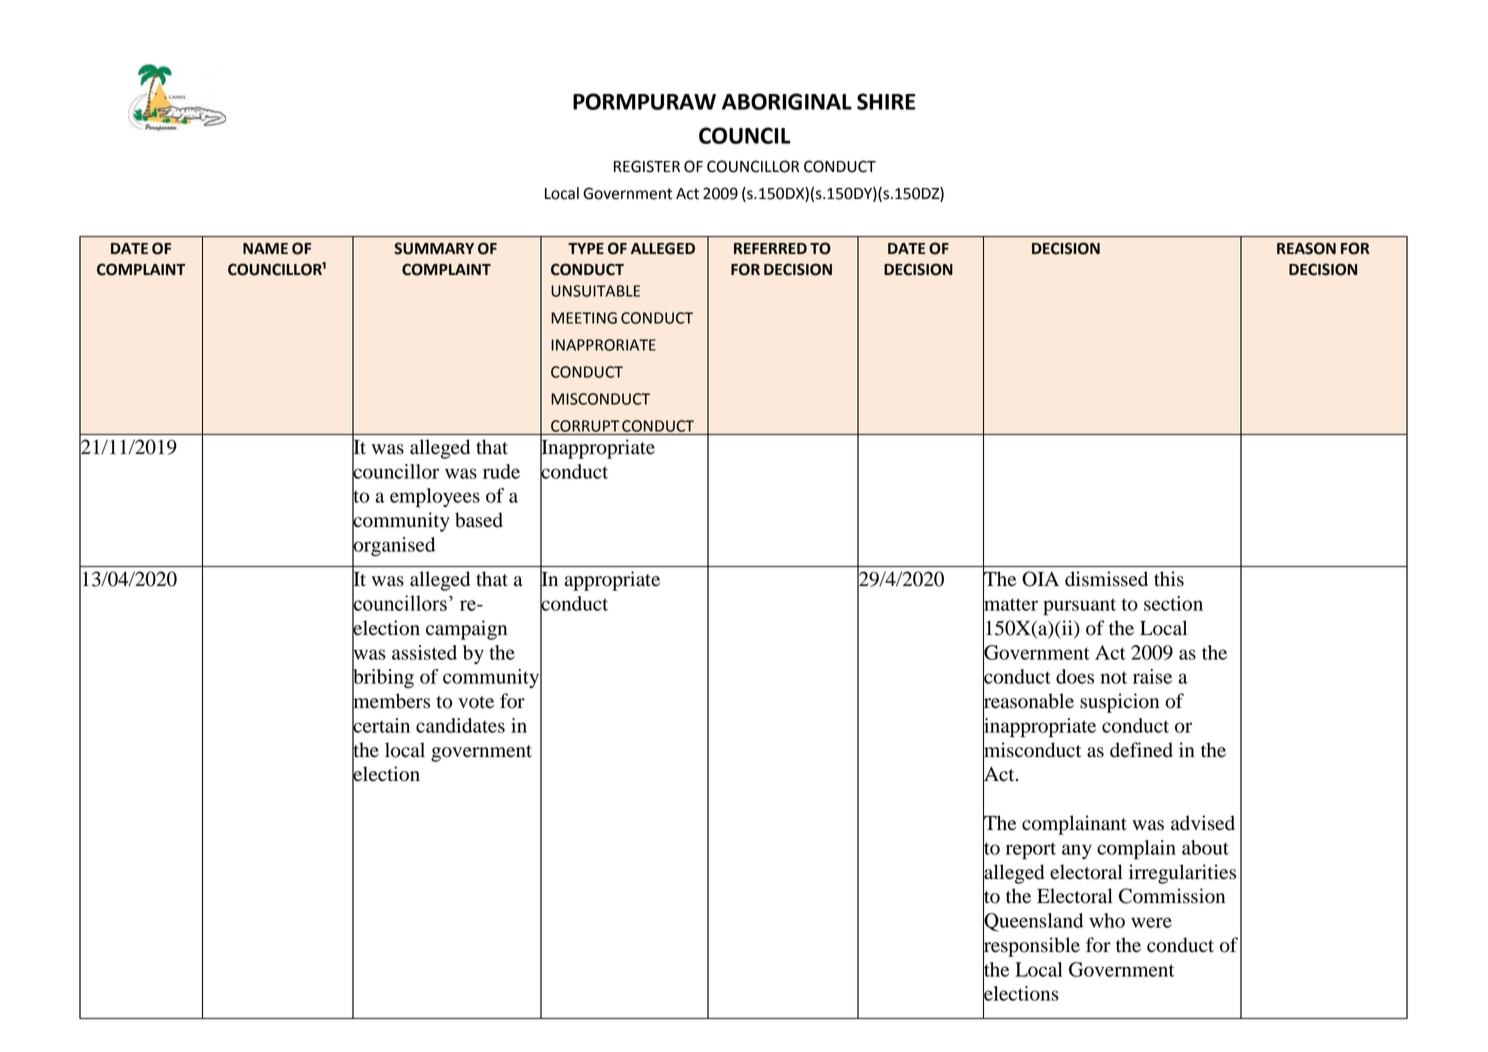  What do you see at coordinates (434, 248) in the page?
I see `SUMMARY` at bounding box center [434, 248].
